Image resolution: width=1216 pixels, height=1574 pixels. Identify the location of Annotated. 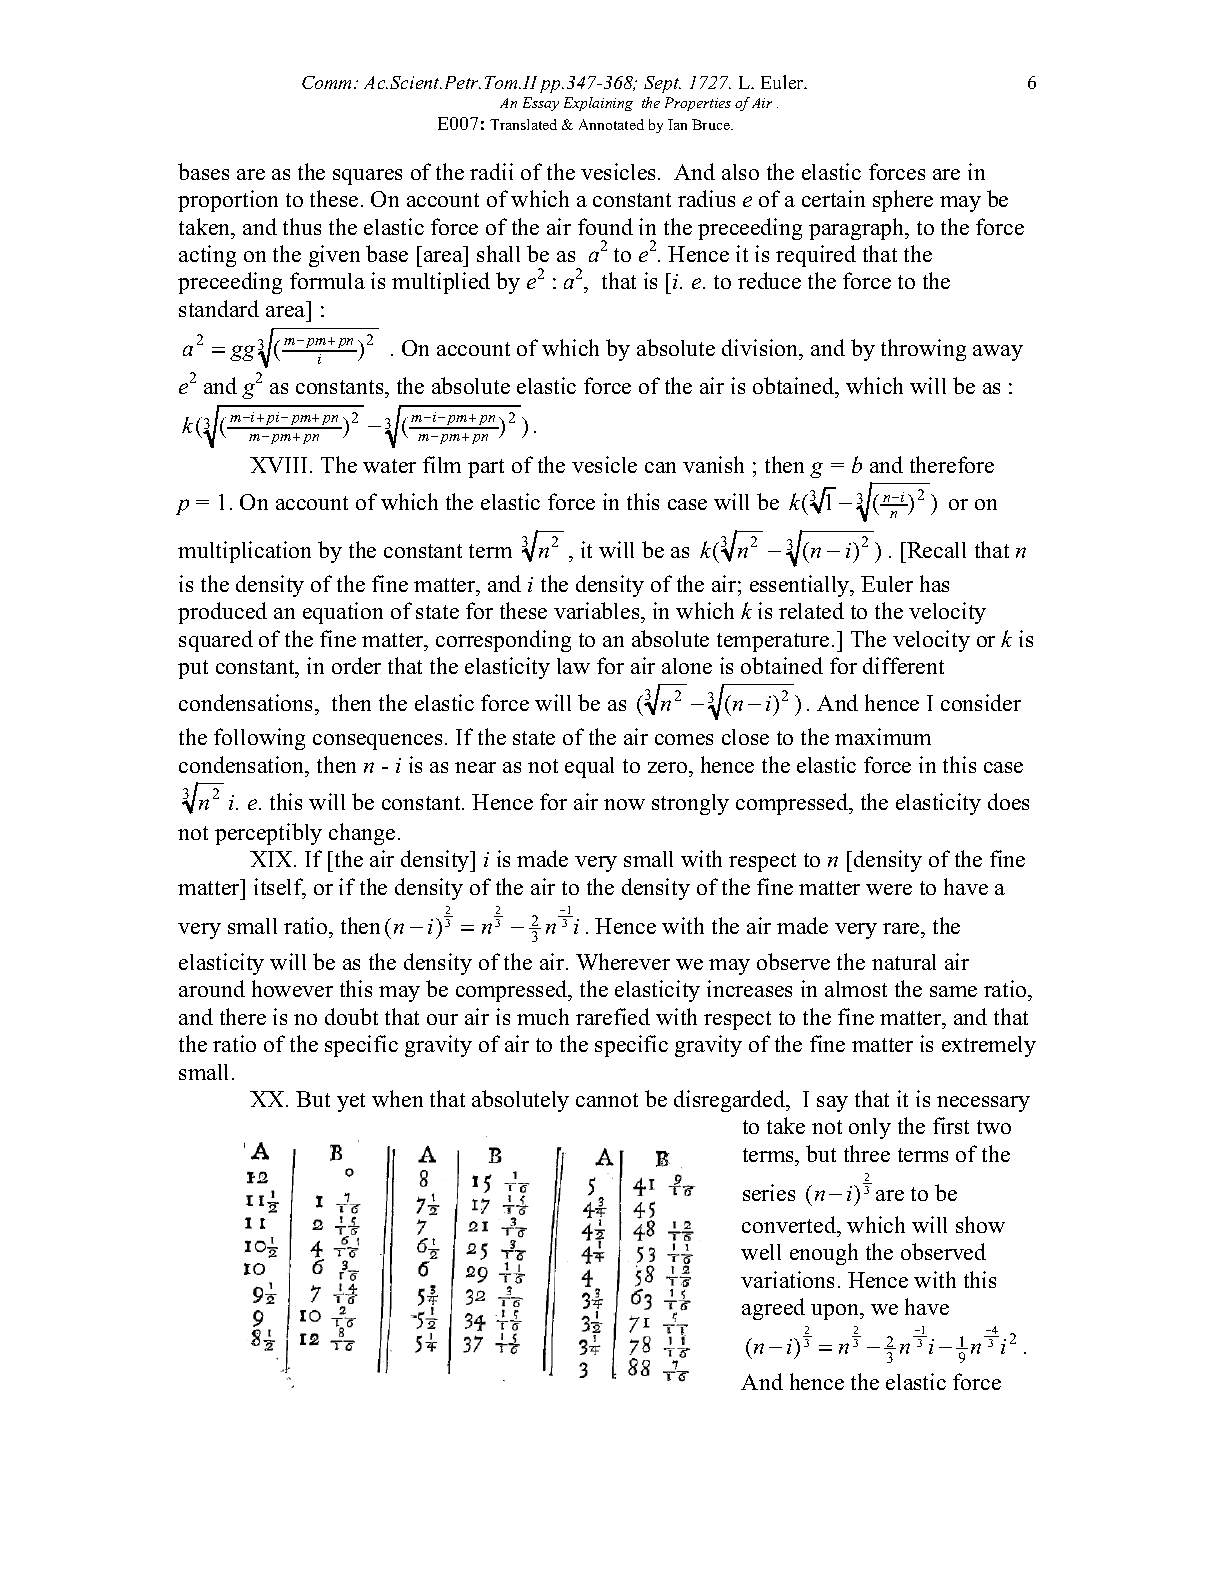
(611, 124).
